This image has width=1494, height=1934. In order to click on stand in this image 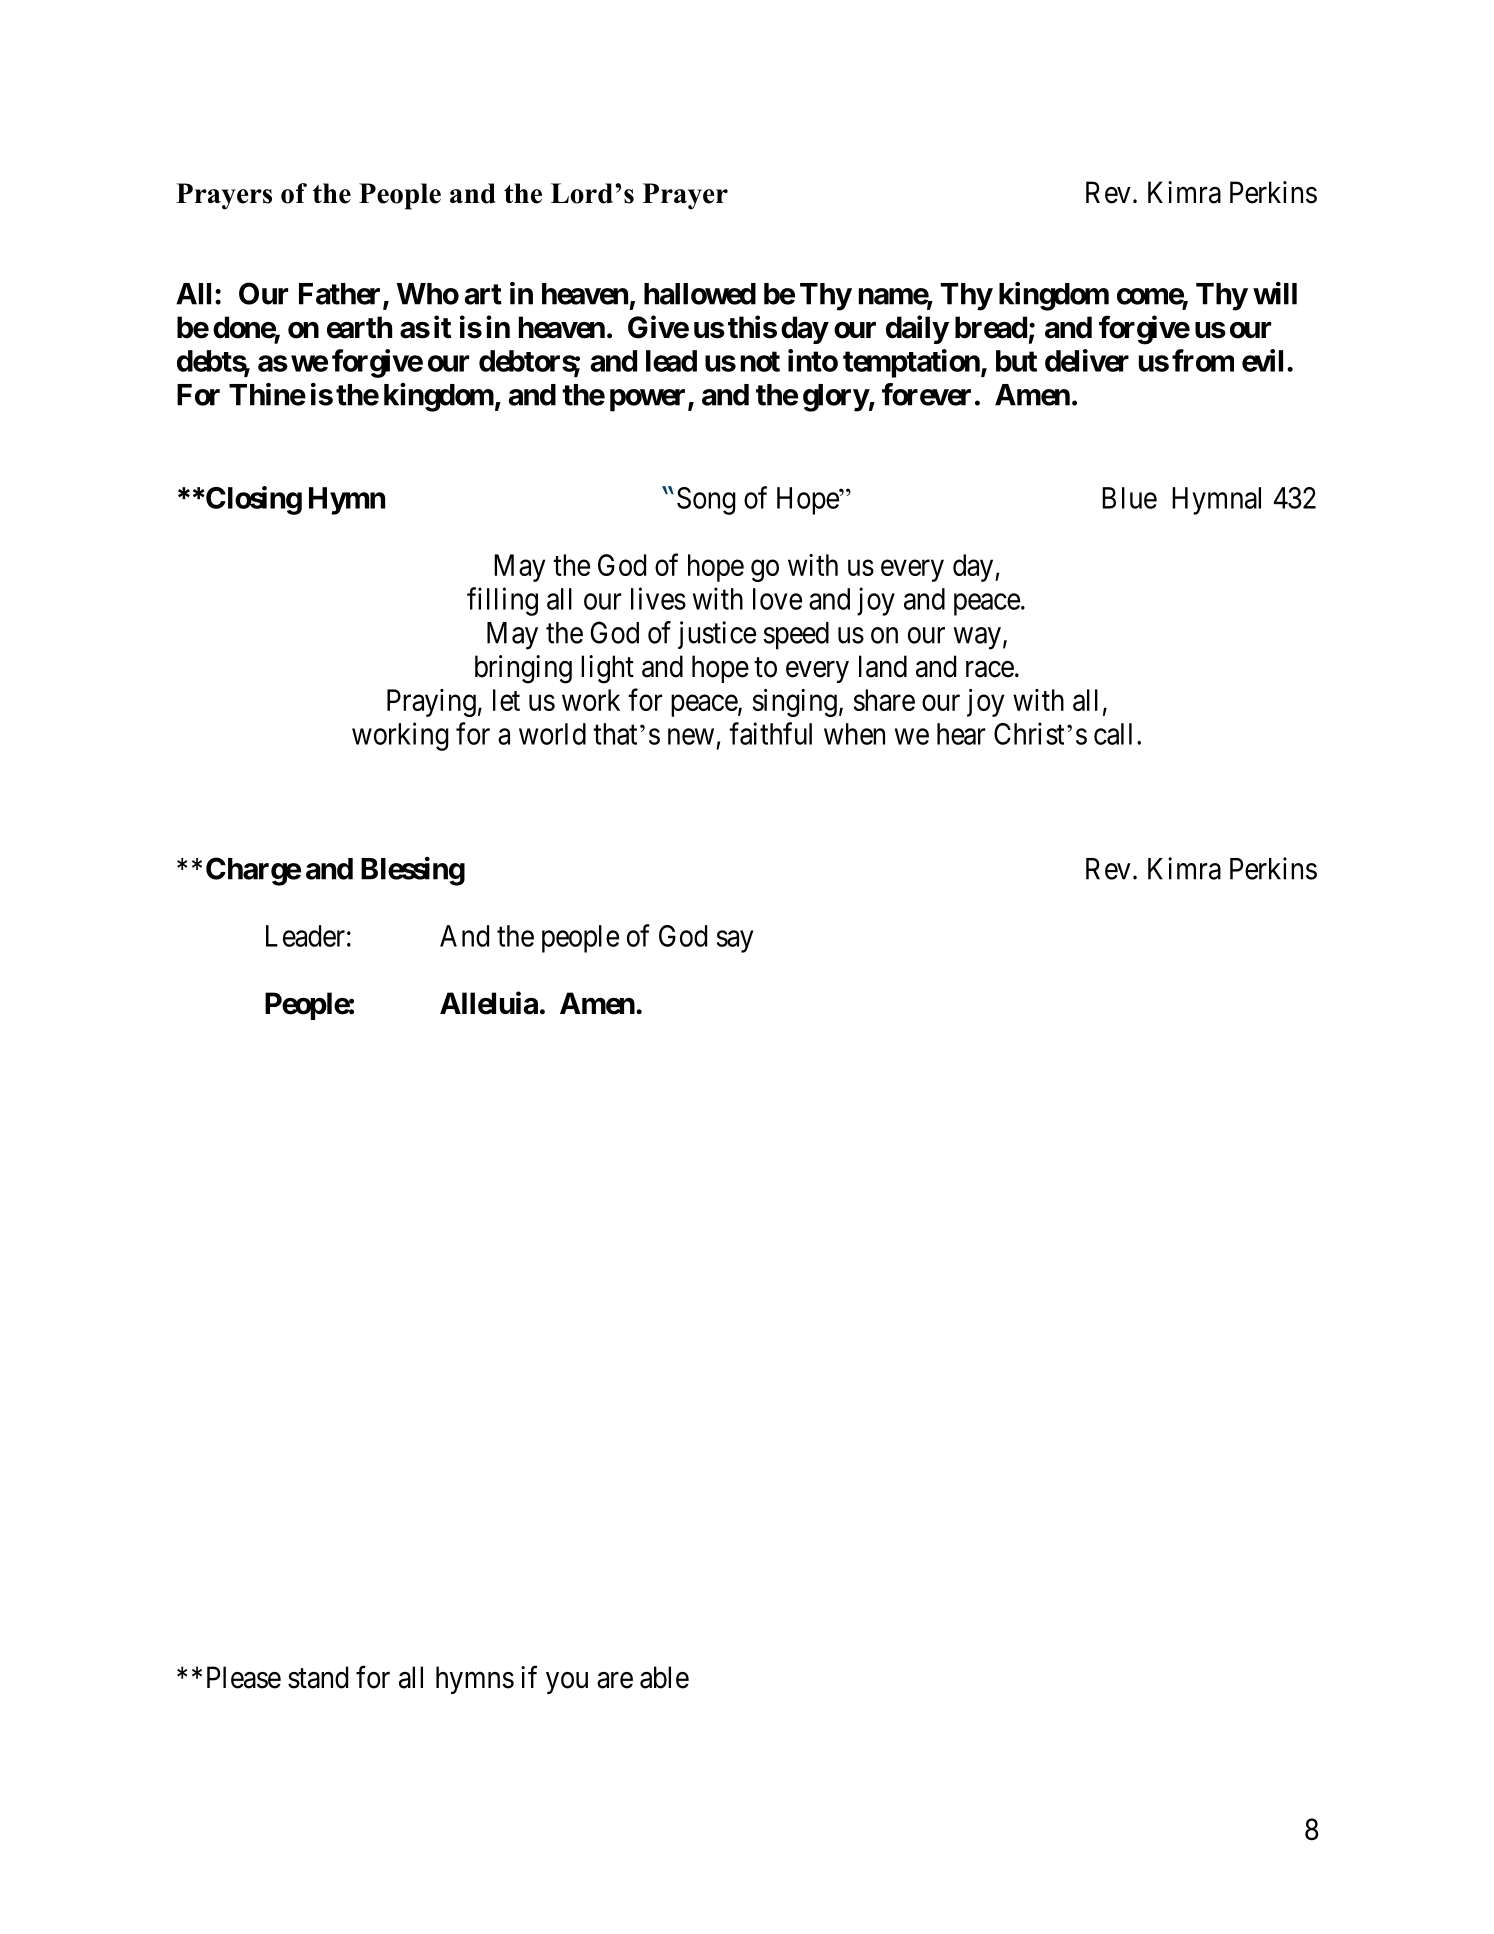, I will do `click(318, 1677)`.
